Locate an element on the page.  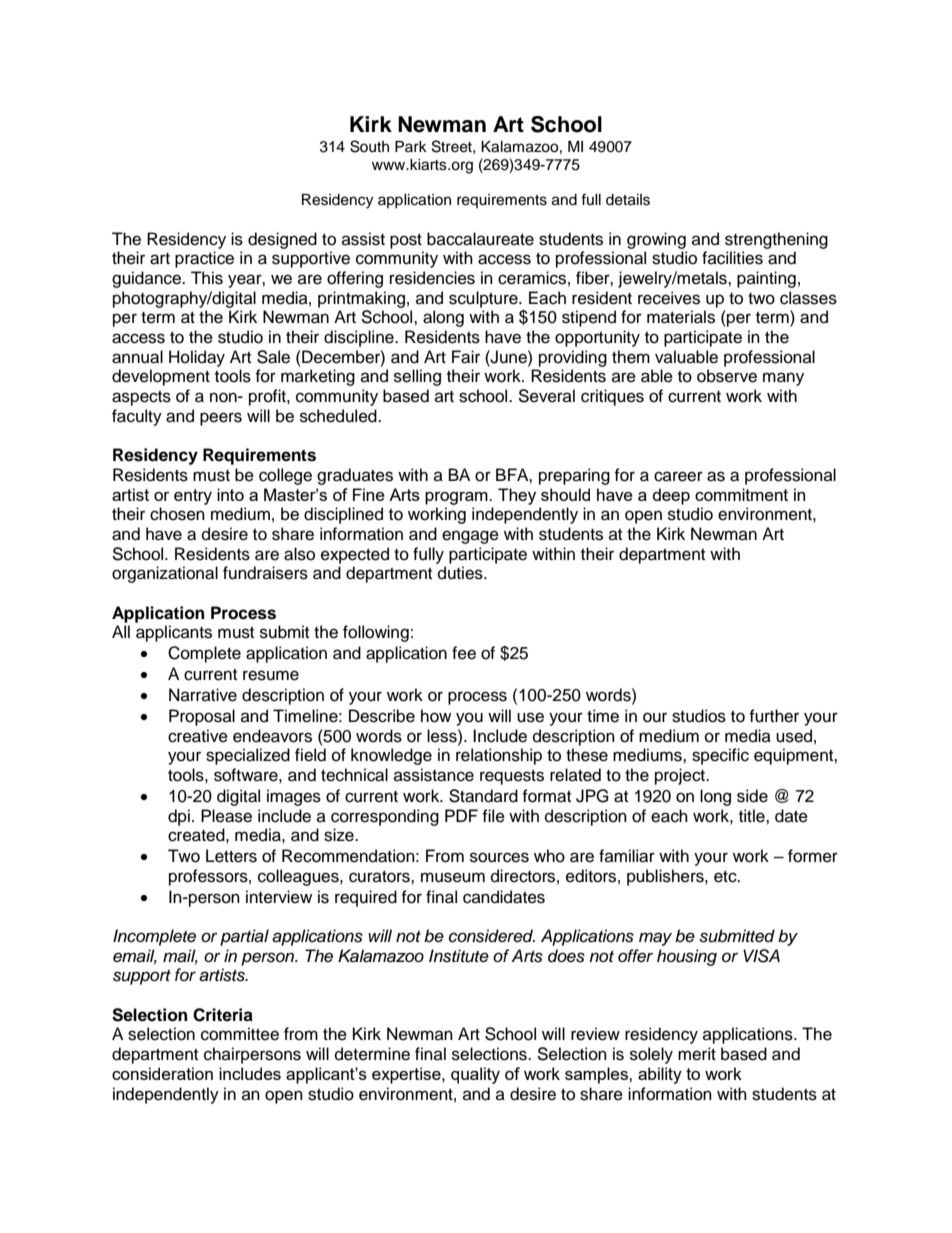
quality is located at coordinates (475, 1075).
